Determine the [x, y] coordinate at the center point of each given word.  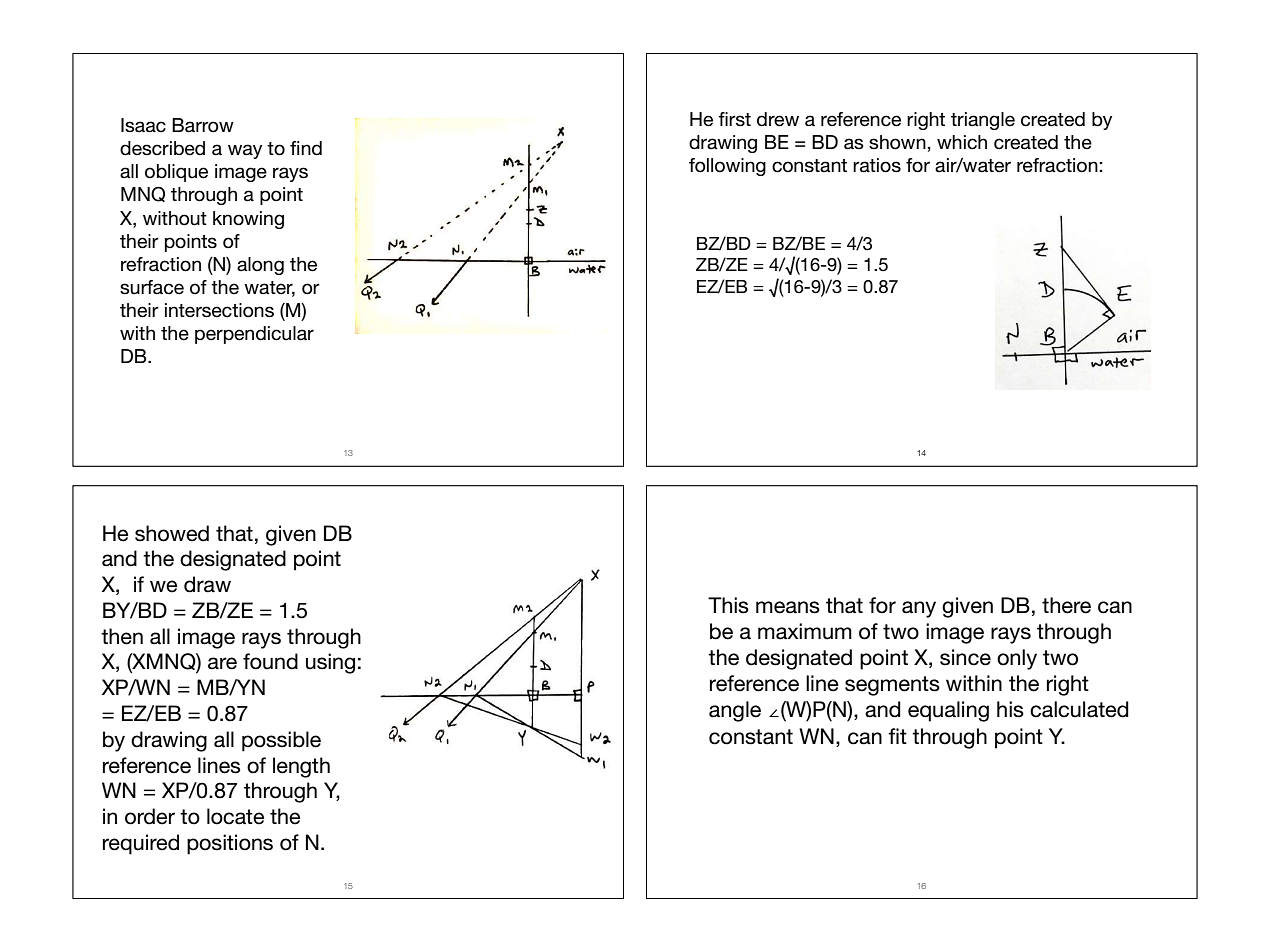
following [727, 167]
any [919, 609]
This [728, 605]
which [962, 142]
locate [235, 816]
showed [172, 533]
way [245, 151]
